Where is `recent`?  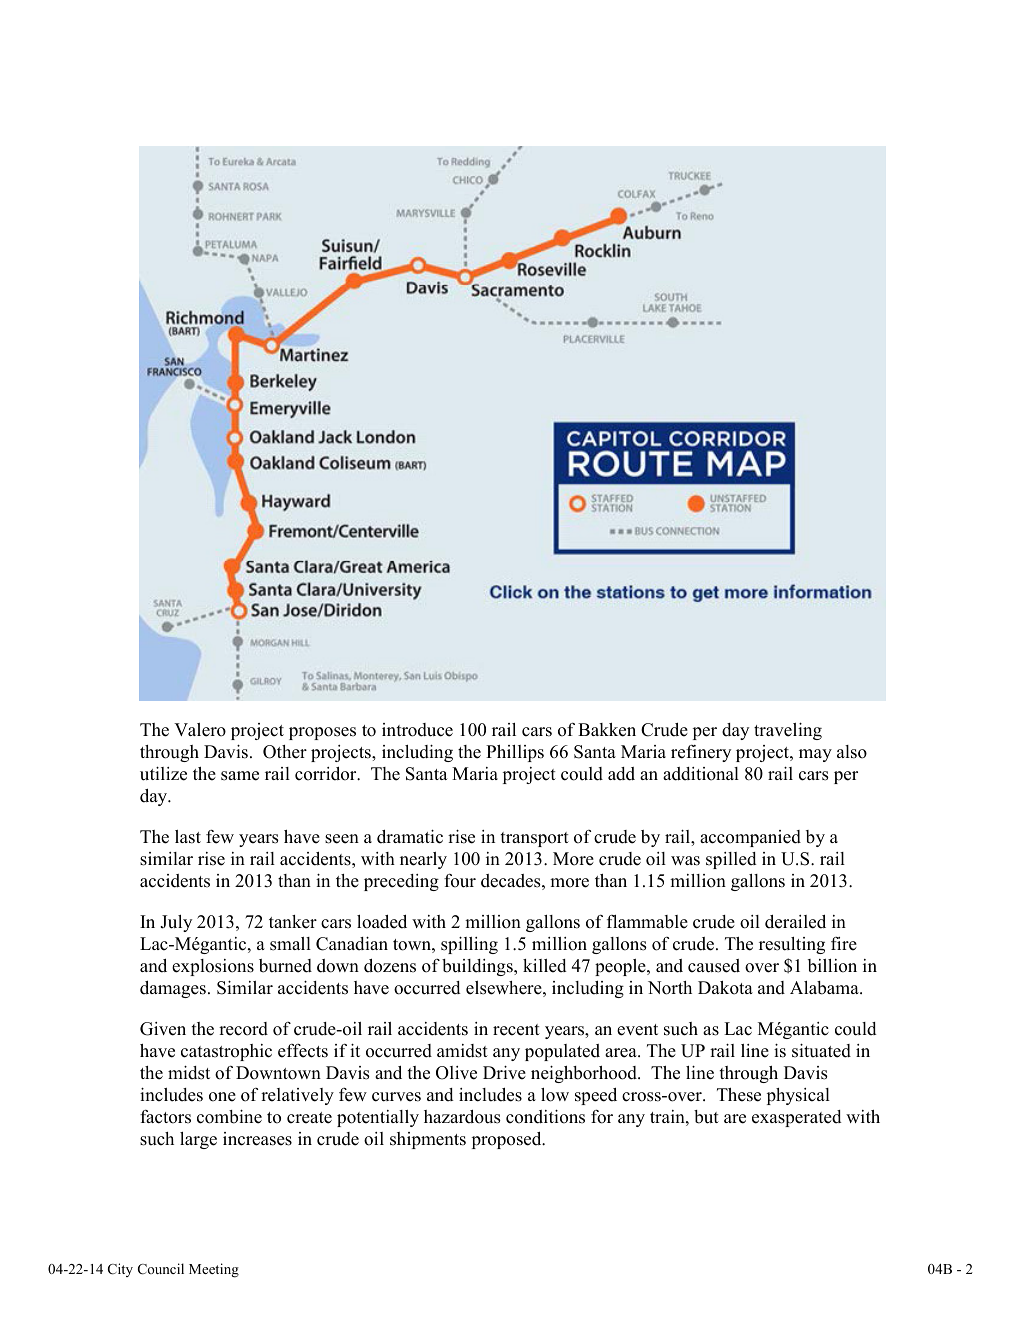
recent is located at coordinates (516, 1030).
